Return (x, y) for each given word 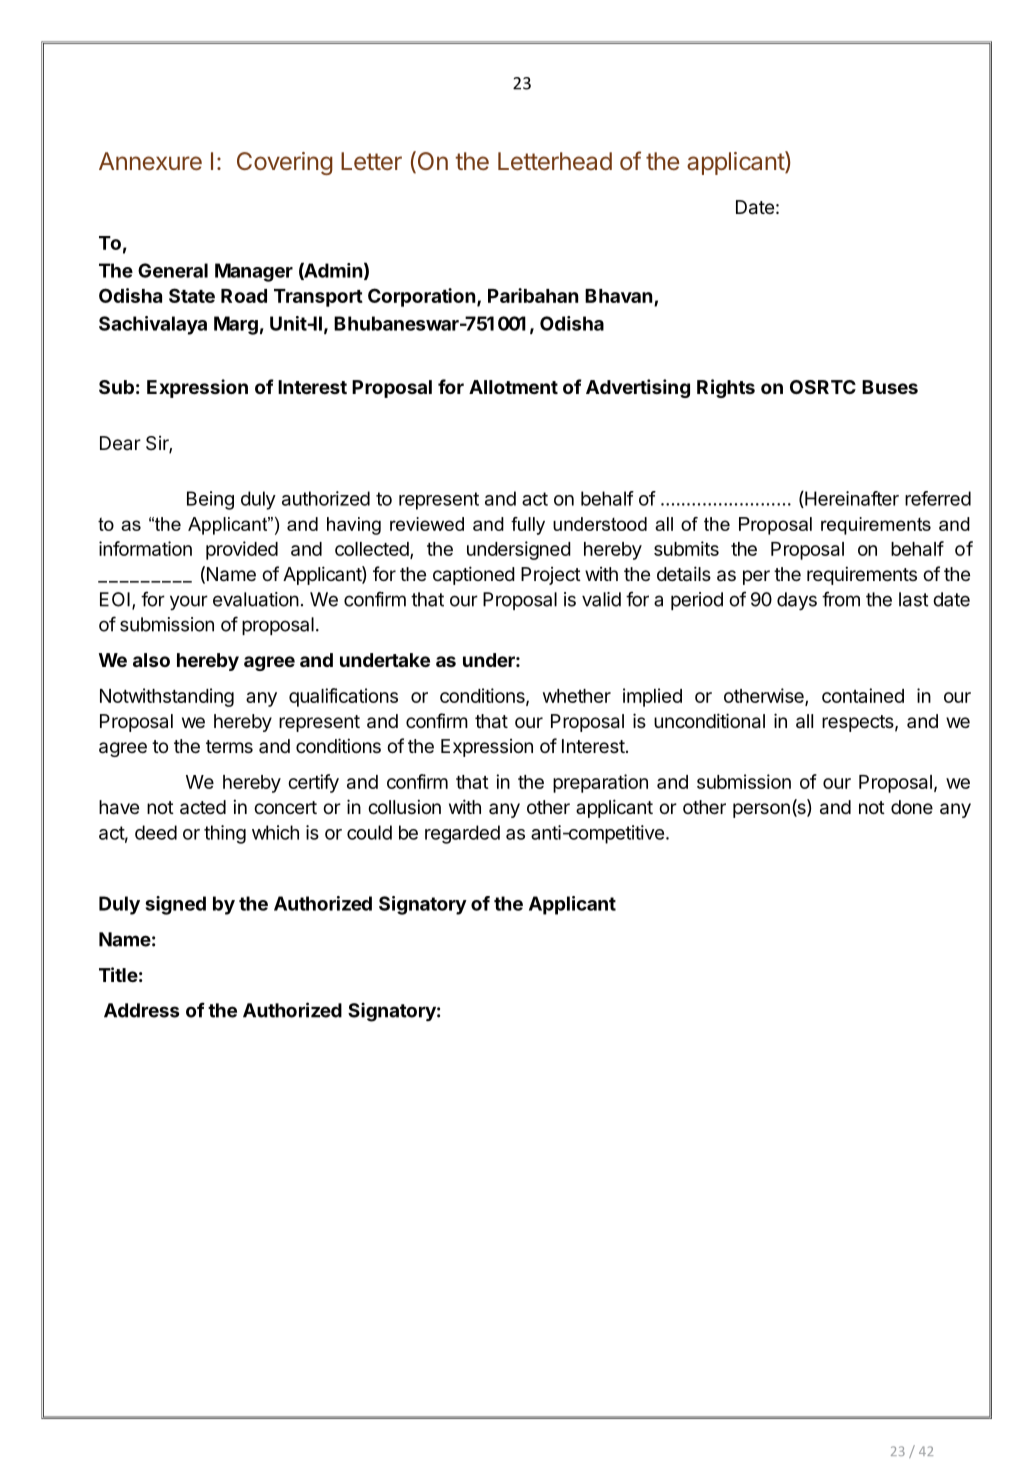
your (189, 602)
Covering (285, 163)
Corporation (421, 297)
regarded (462, 834)
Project (551, 576)
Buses (890, 387)
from (841, 599)
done (912, 807)
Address (141, 1010)
